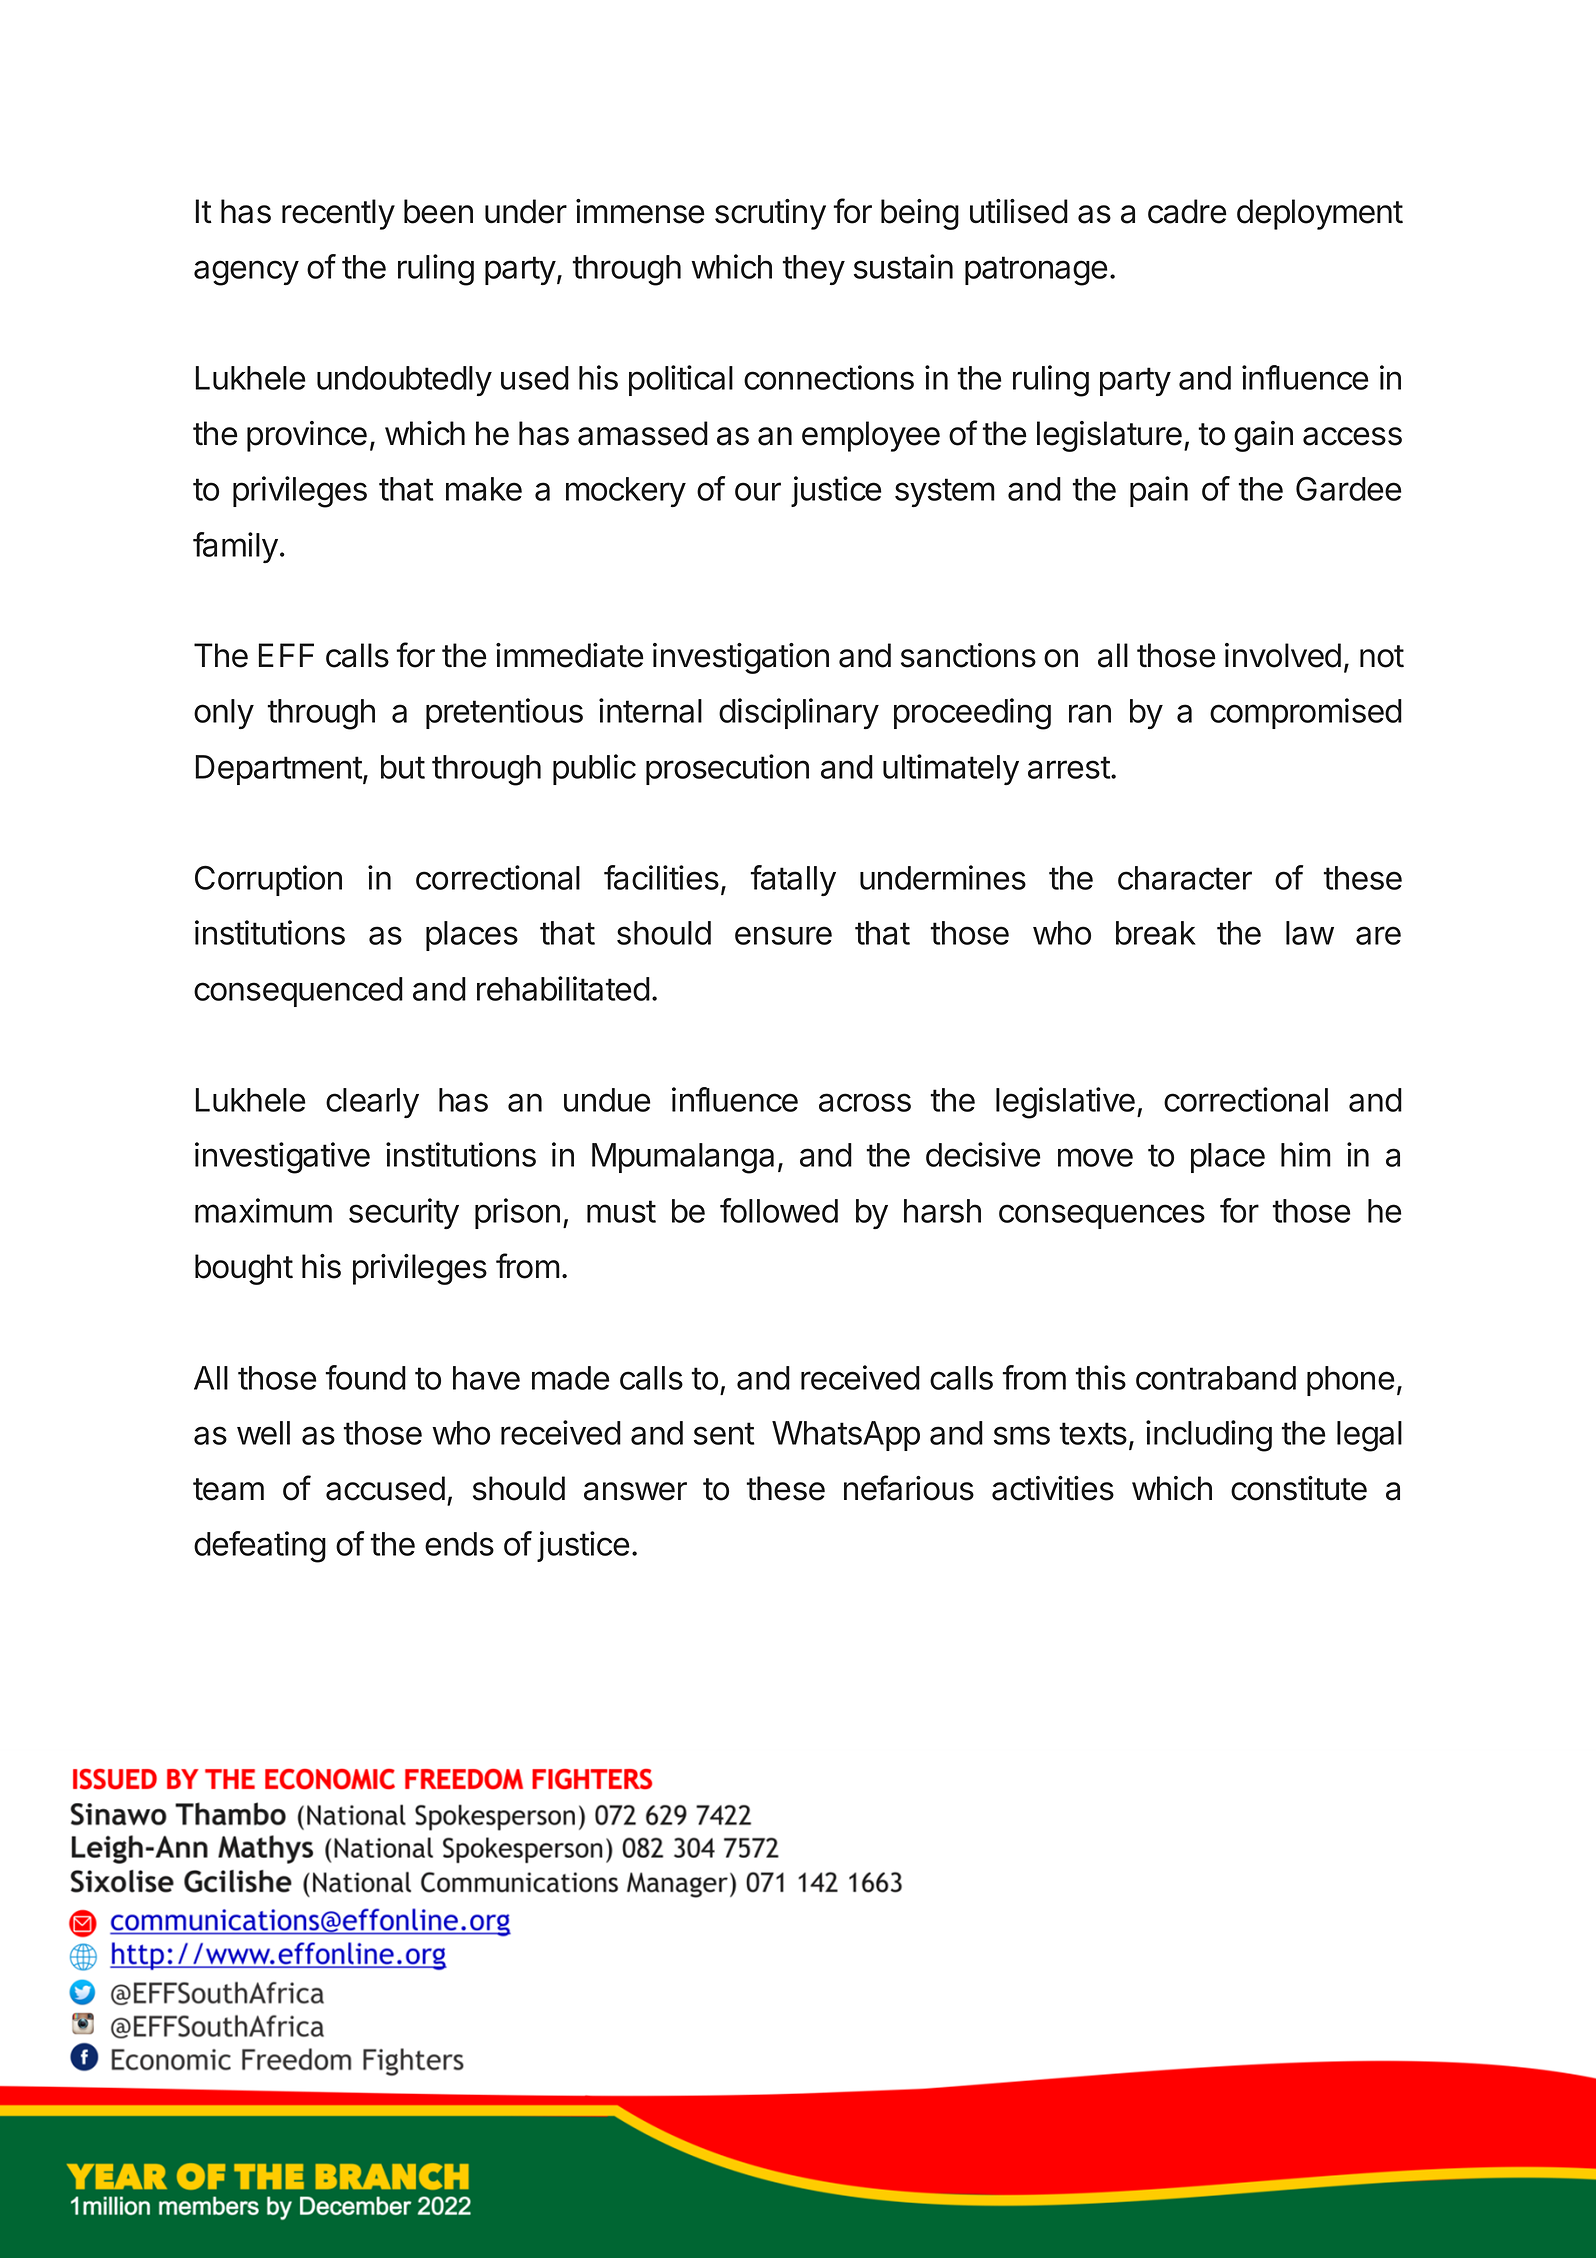  I want to click on ends, so click(459, 1544).
